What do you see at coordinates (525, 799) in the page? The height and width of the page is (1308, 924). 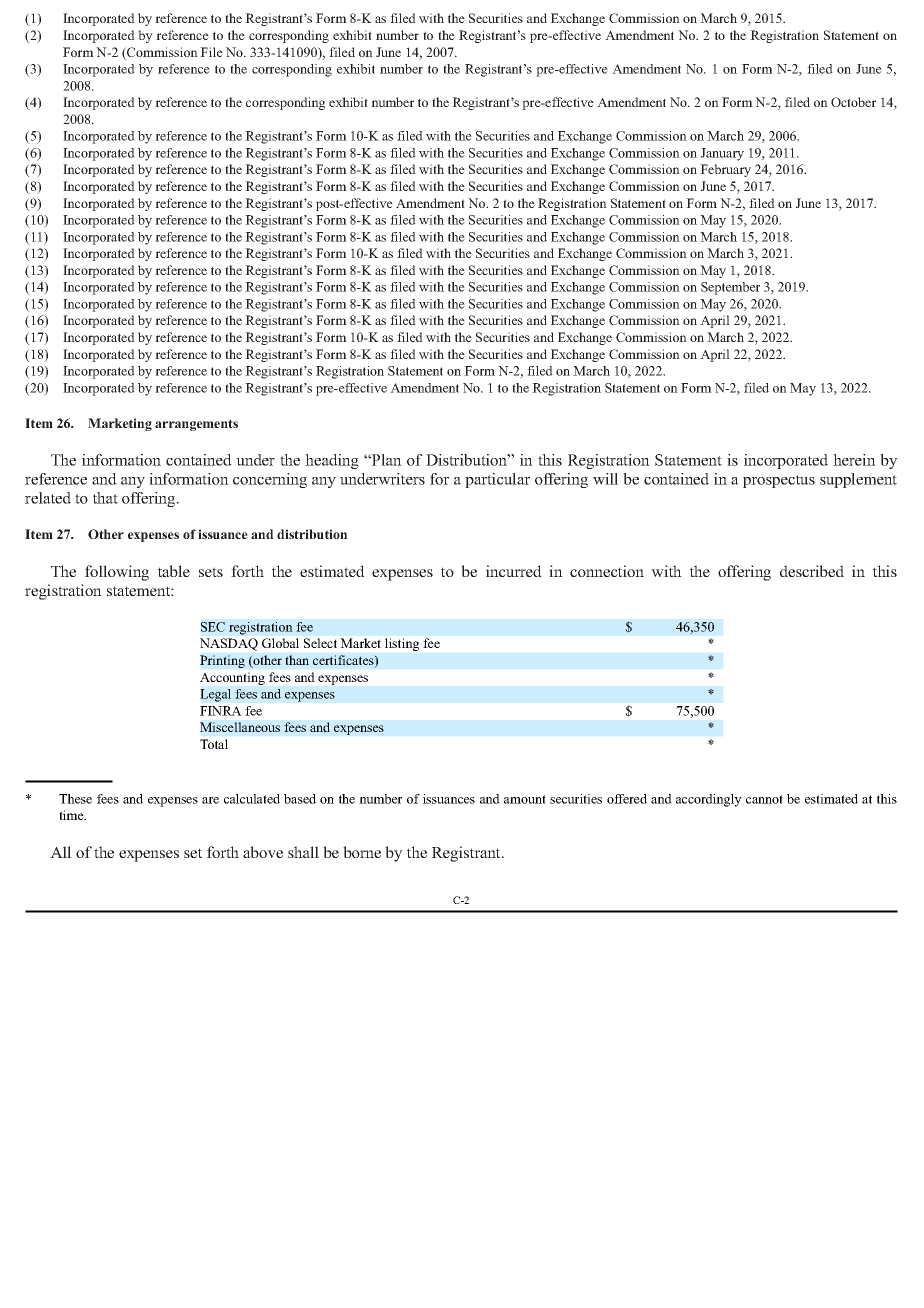 I see `amount` at bounding box center [525, 799].
